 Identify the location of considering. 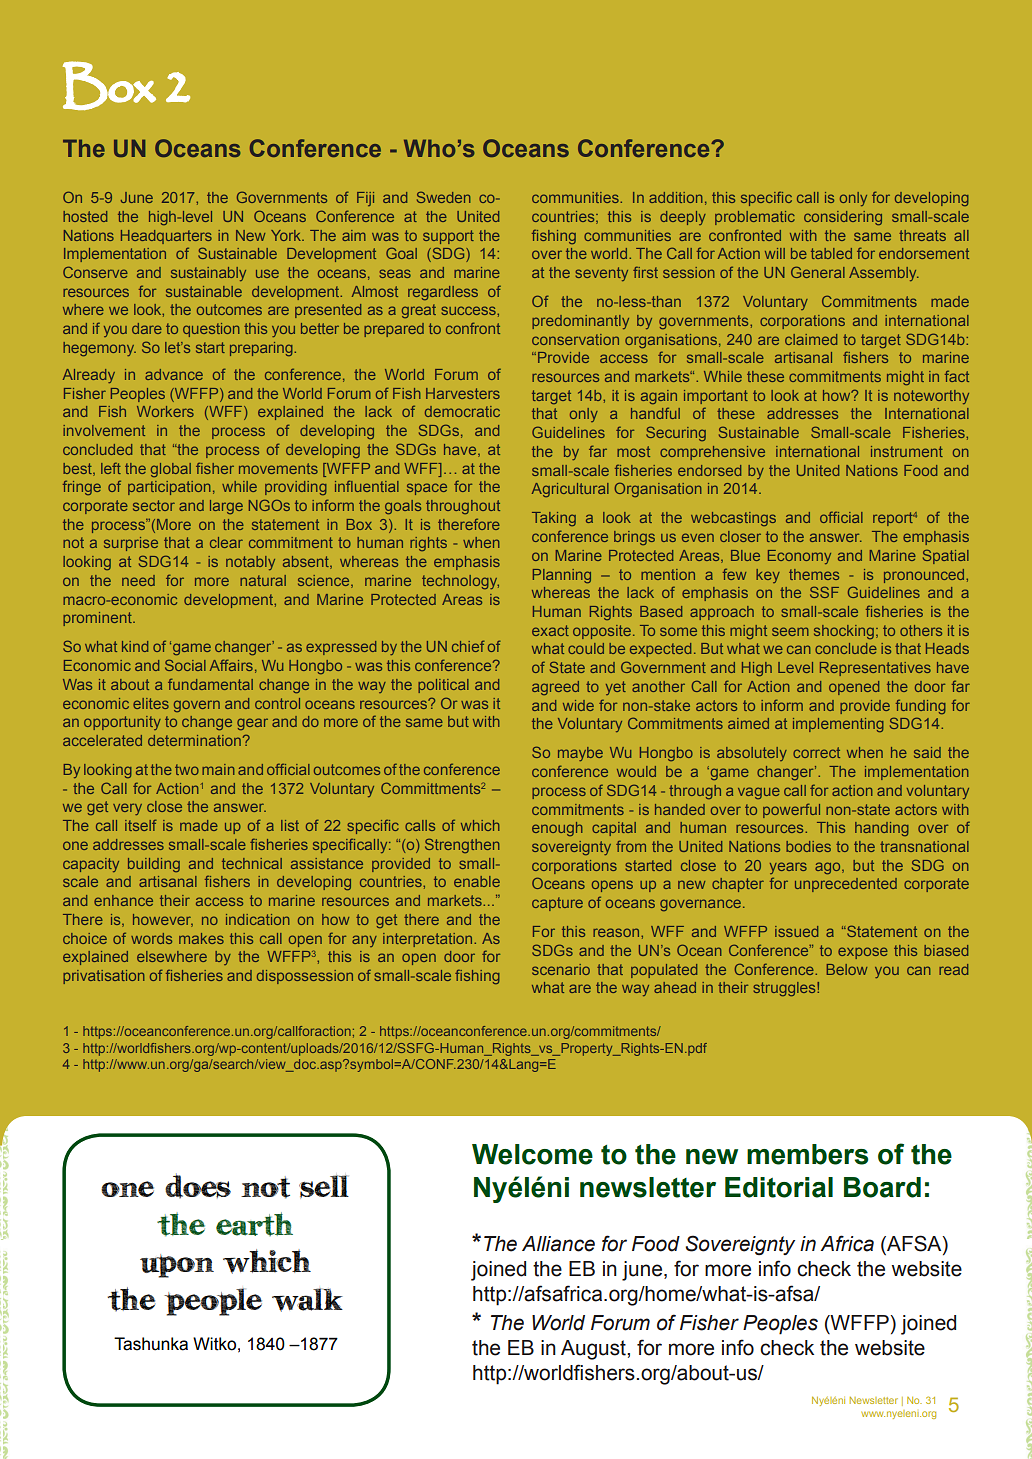
(843, 218).
